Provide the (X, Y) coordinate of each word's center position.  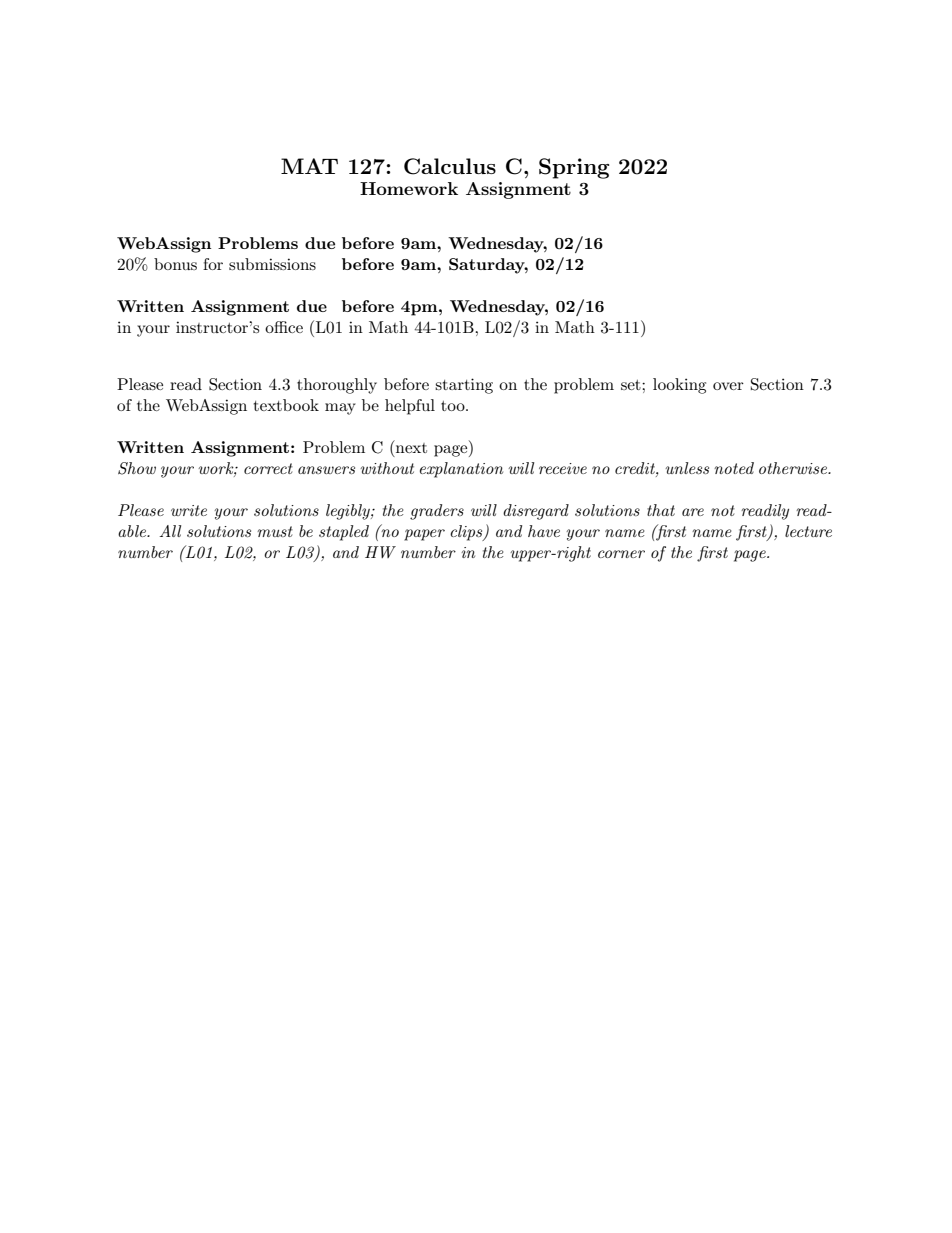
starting (464, 386)
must (275, 531)
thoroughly (337, 386)
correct (268, 468)
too (454, 406)
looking (679, 386)
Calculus (450, 166)
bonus (175, 264)
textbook (286, 405)
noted (734, 468)
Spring (574, 168)
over (728, 386)
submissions (272, 264)
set (632, 385)
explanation (461, 470)
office (284, 327)
